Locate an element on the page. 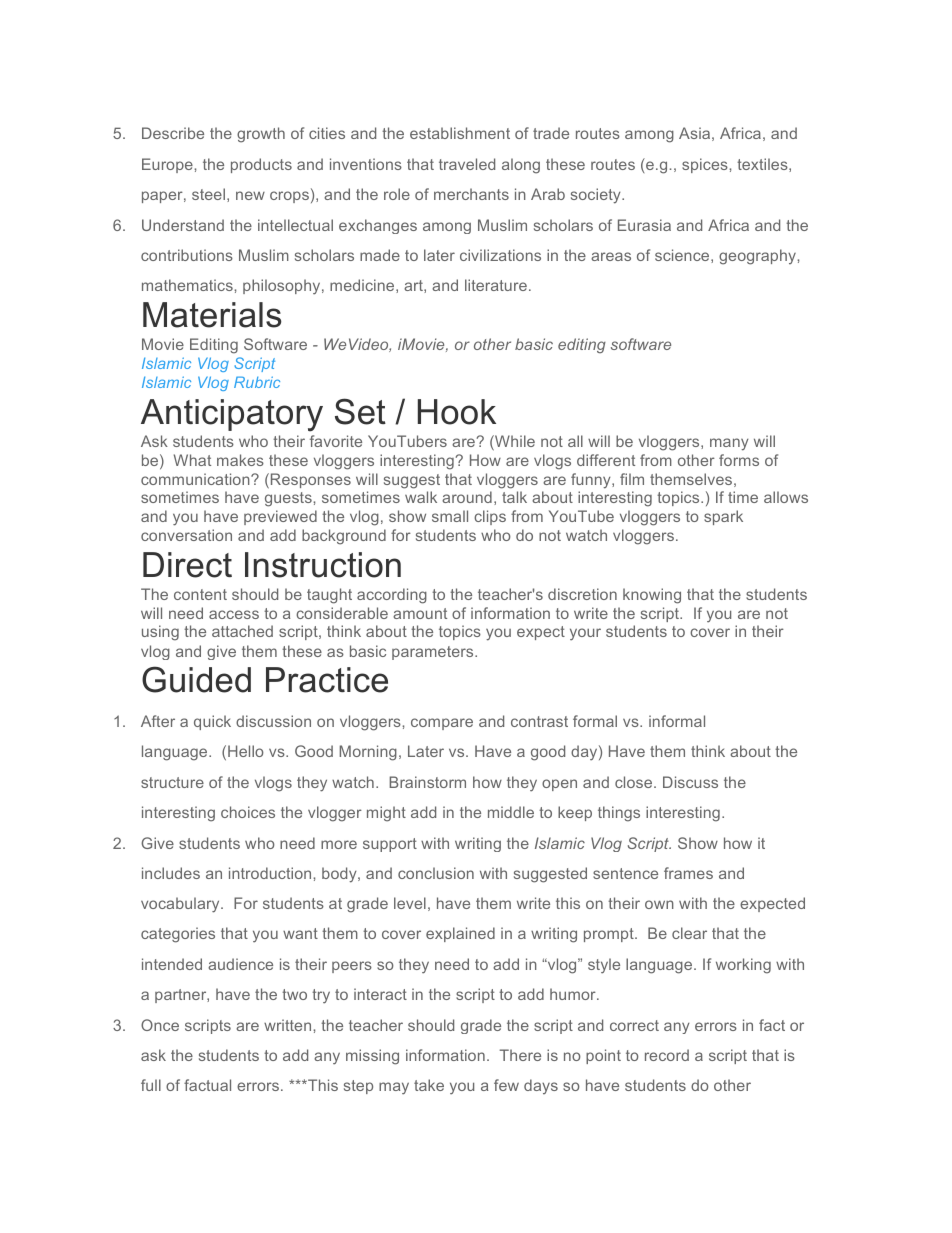 The image size is (952, 1233). Rubric is located at coordinates (257, 382).
